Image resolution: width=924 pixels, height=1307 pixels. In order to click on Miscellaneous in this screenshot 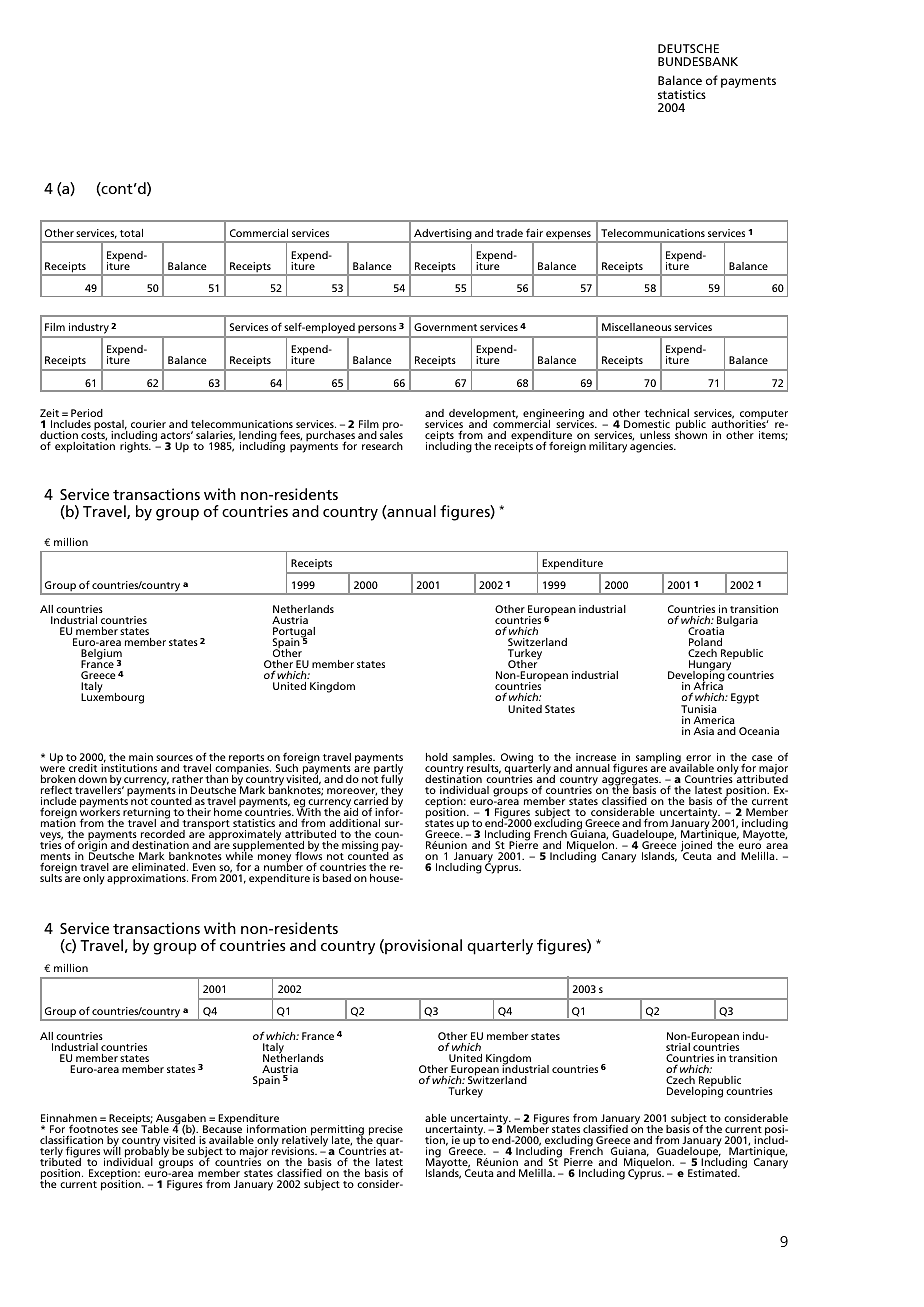, I will do `click(637, 327)`.
